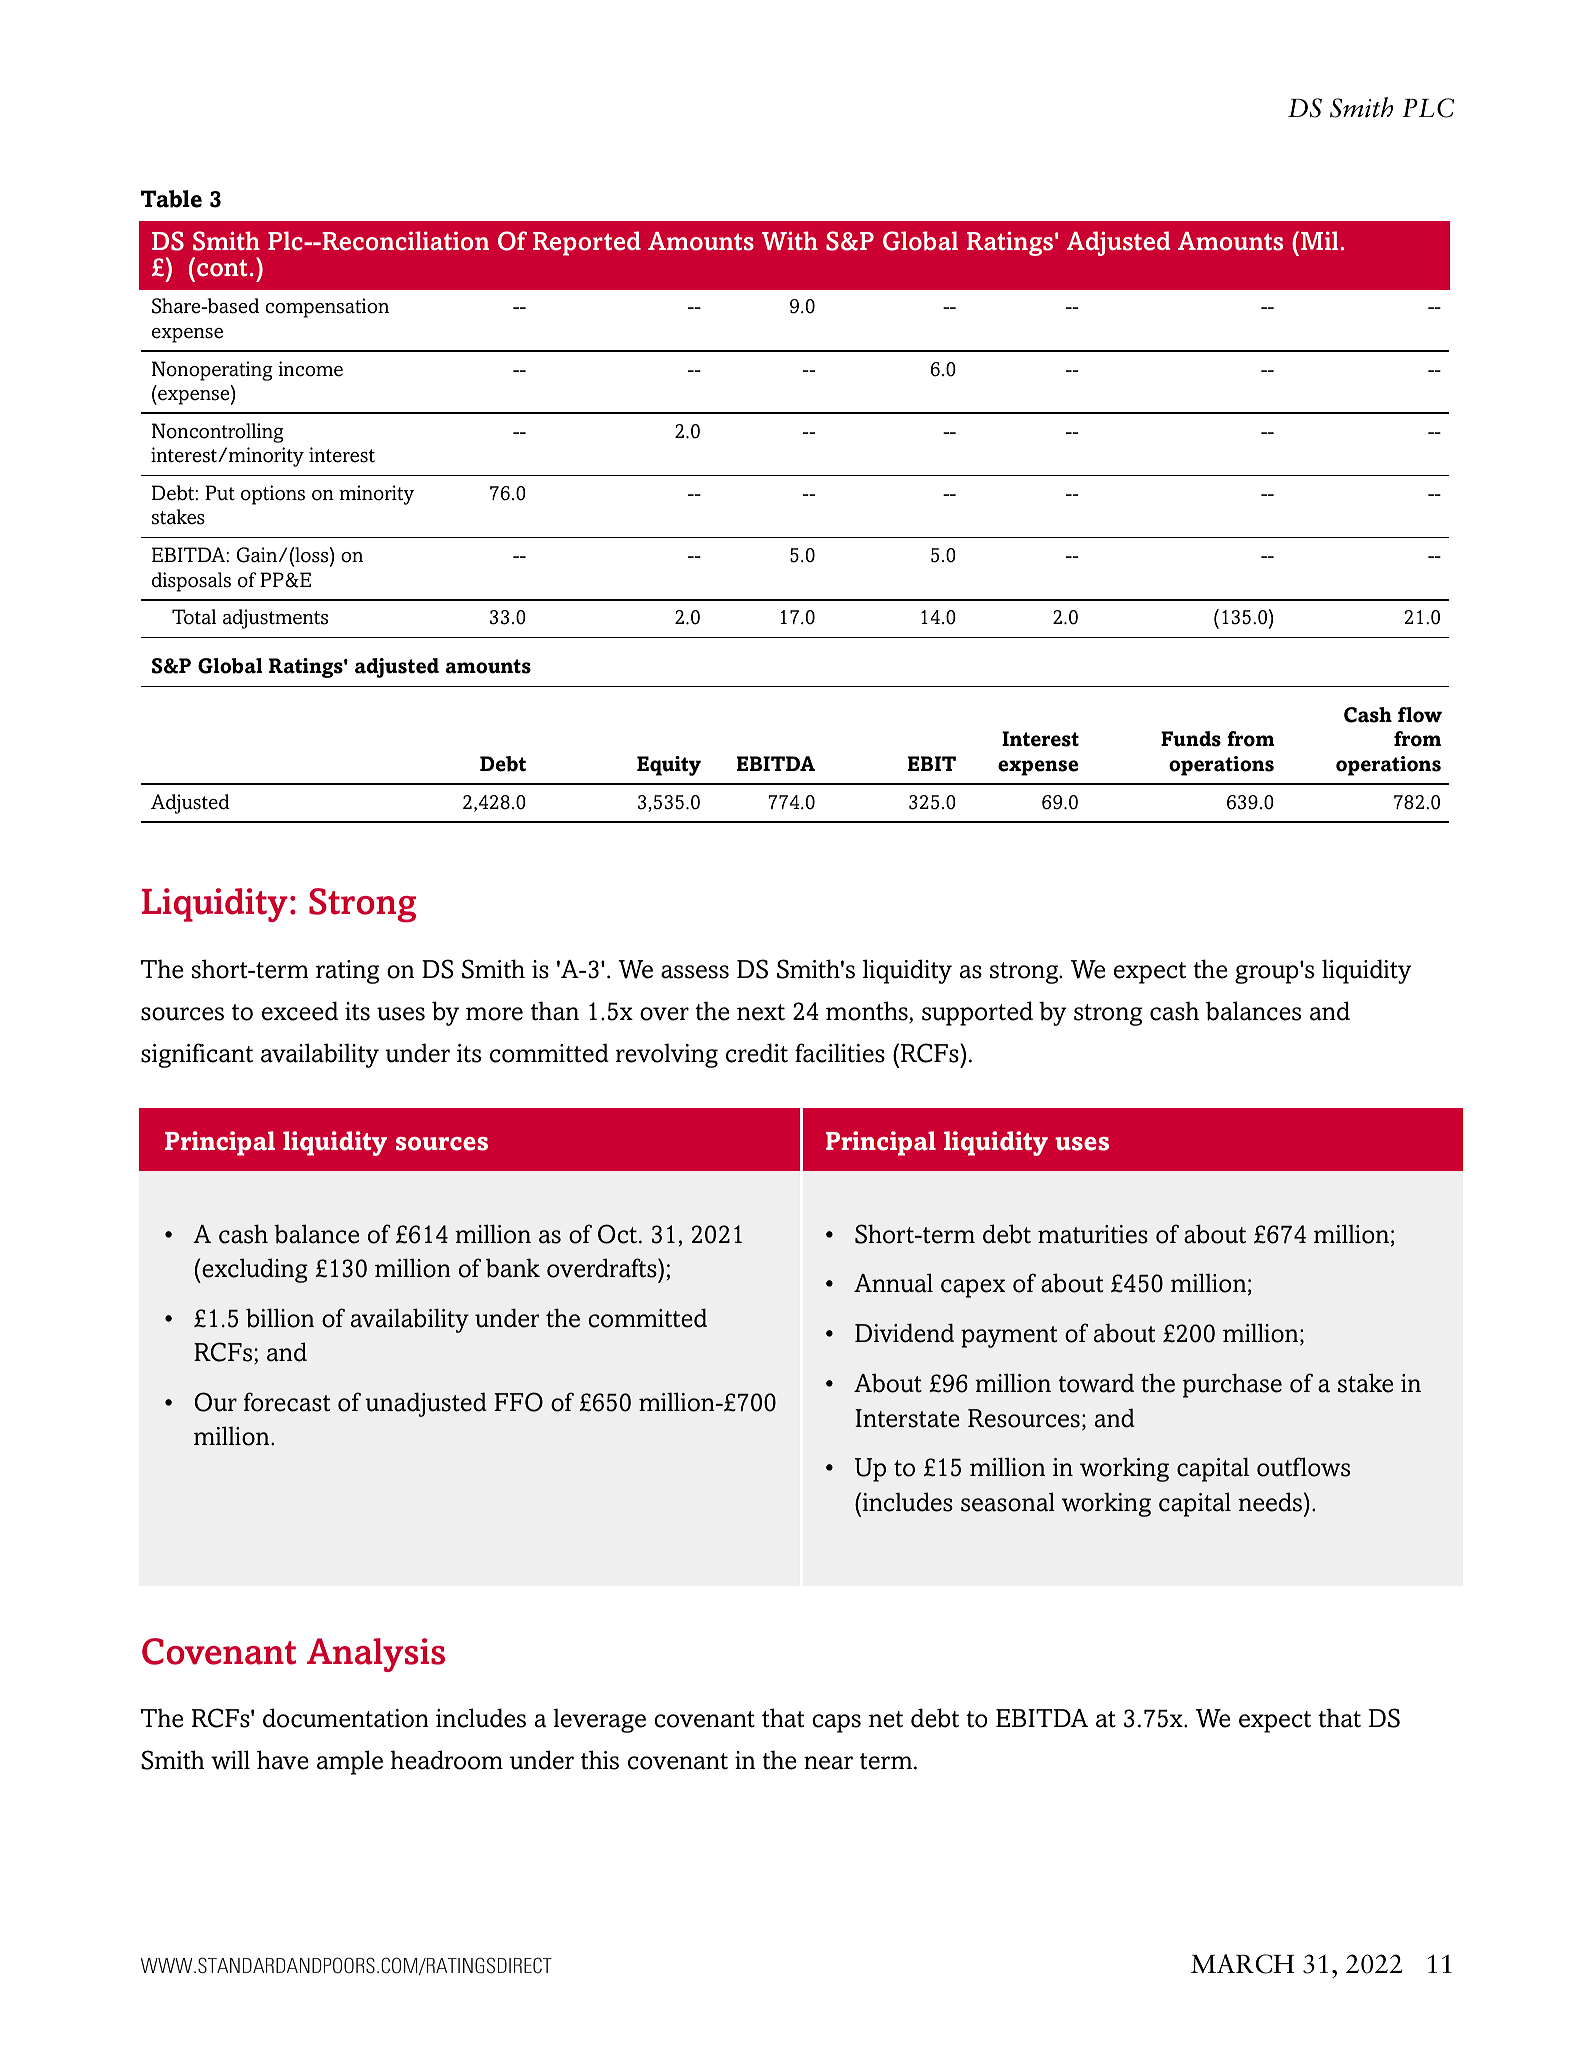 The width and height of the screenshot is (1595, 2065). Describe the element at coordinates (327, 308) in the screenshot. I see `compensation` at that location.
